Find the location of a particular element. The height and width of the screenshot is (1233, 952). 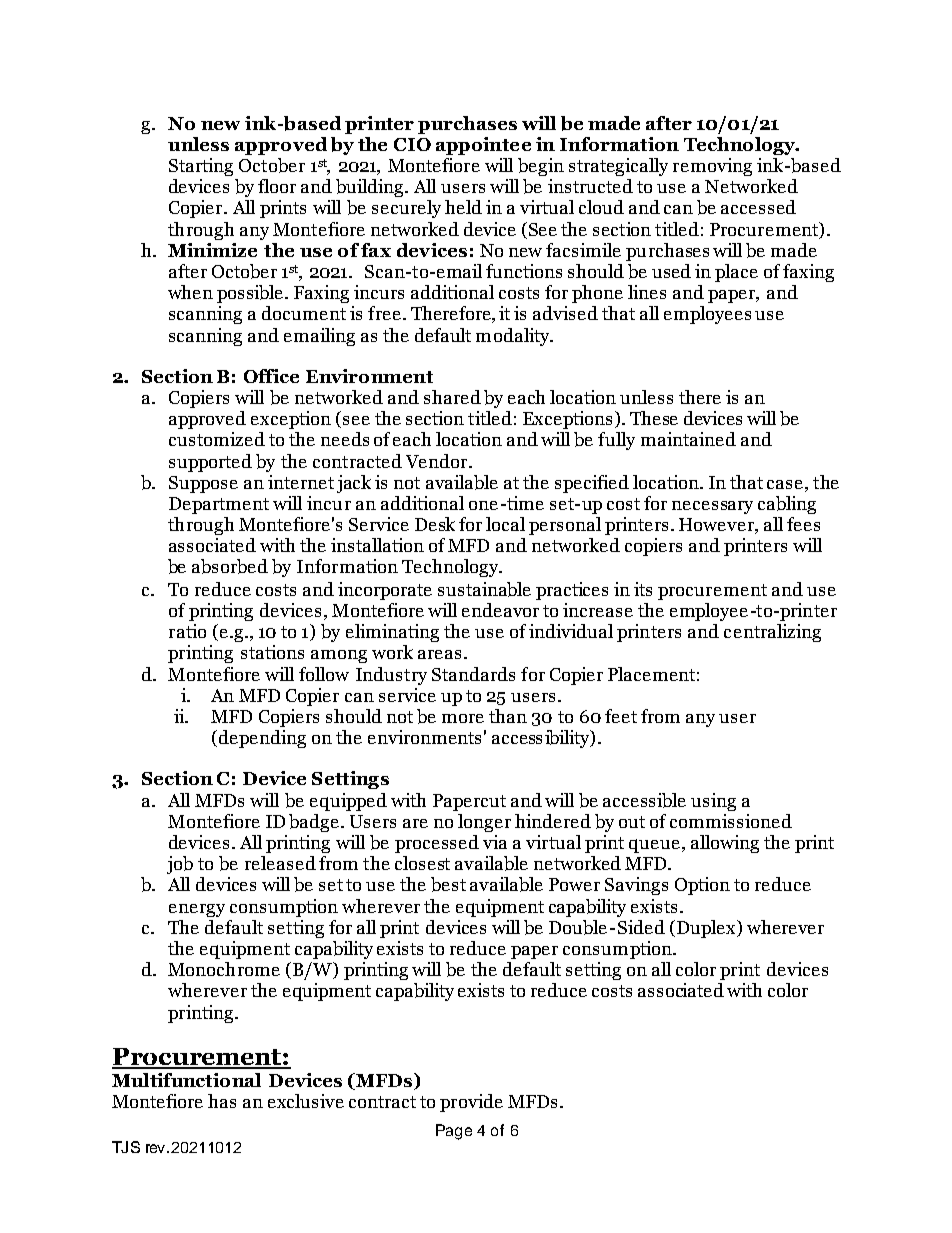

customized is located at coordinates (217, 439).
